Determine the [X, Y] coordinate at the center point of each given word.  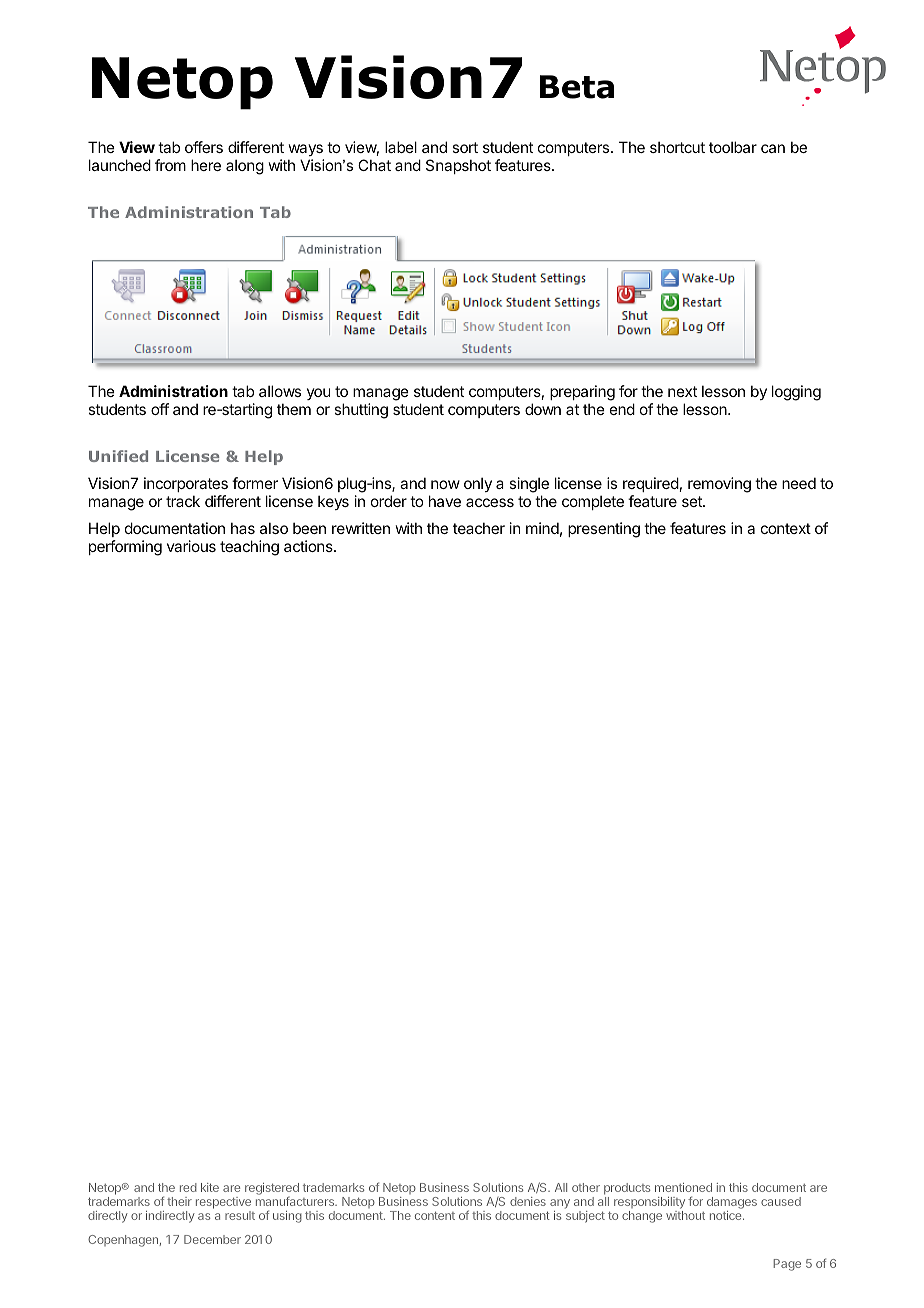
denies [528, 1201]
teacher [479, 528]
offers [204, 147]
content [435, 1216]
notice [727, 1215]
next [682, 391]
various [191, 546]
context [786, 528]
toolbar [733, 147]
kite [210, 1187]
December [212, 1239]
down [543, 409]
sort [465, 147]
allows [280, 391]
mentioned [683, 1187]
